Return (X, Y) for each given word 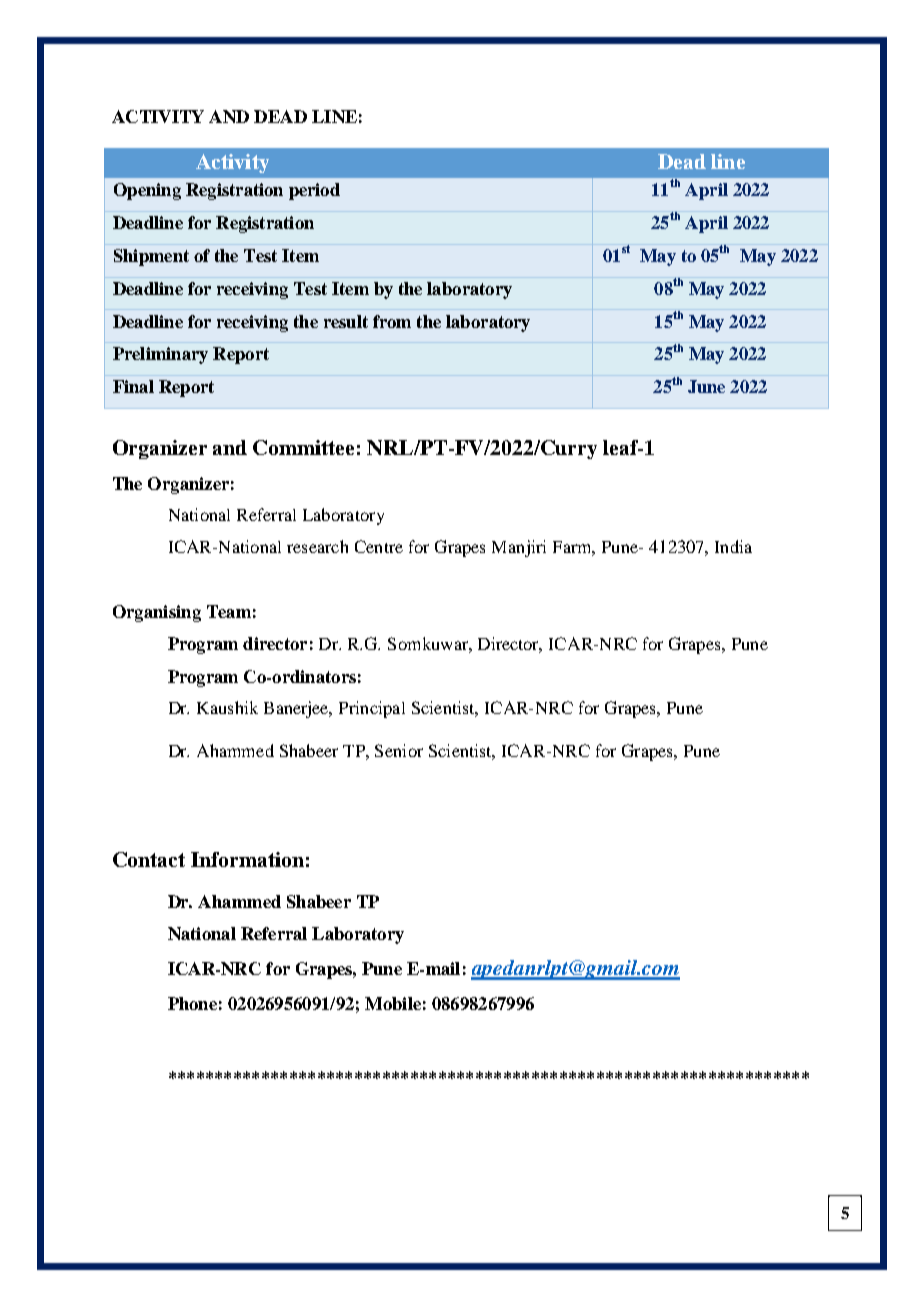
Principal (372, 709)
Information (247, 859)
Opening (147, 191)
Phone (192, 1003)
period (314, 191)
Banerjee (297, 709)
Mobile (393, 1003)
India (733, 546)
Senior (399, 750)
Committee (303, 447)
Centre (379, 546)
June (706, 386)
